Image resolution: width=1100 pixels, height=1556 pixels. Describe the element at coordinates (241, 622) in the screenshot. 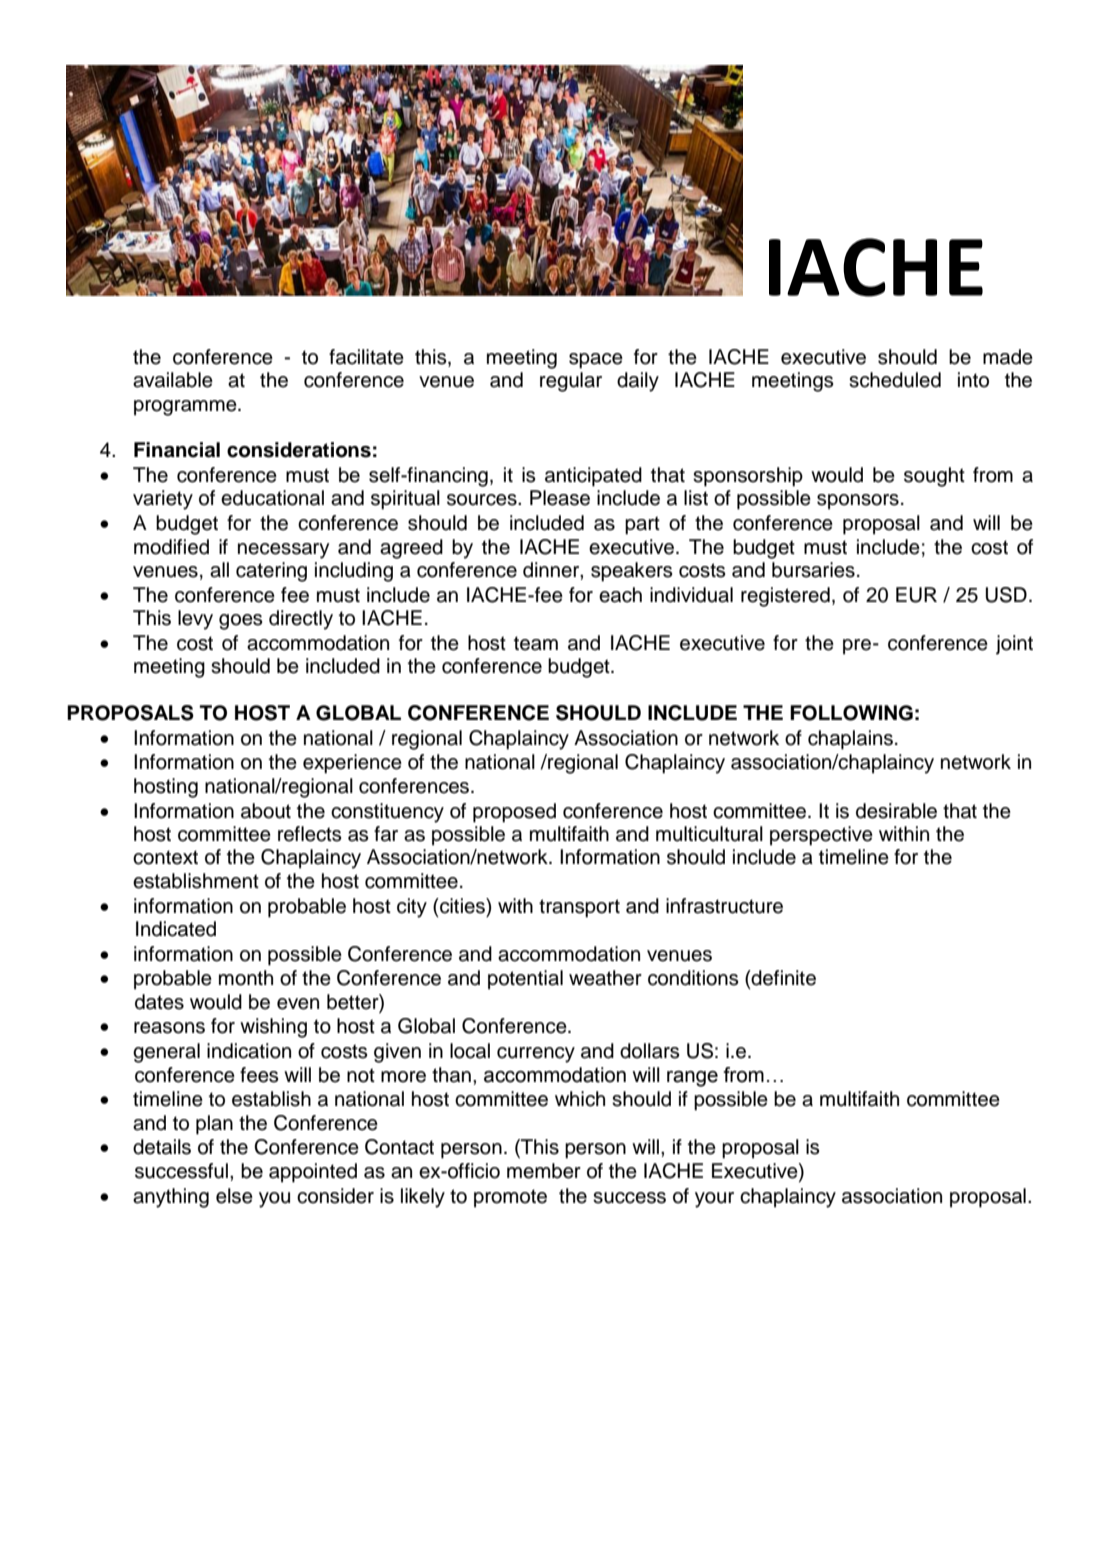

I see `goes` at that location.
